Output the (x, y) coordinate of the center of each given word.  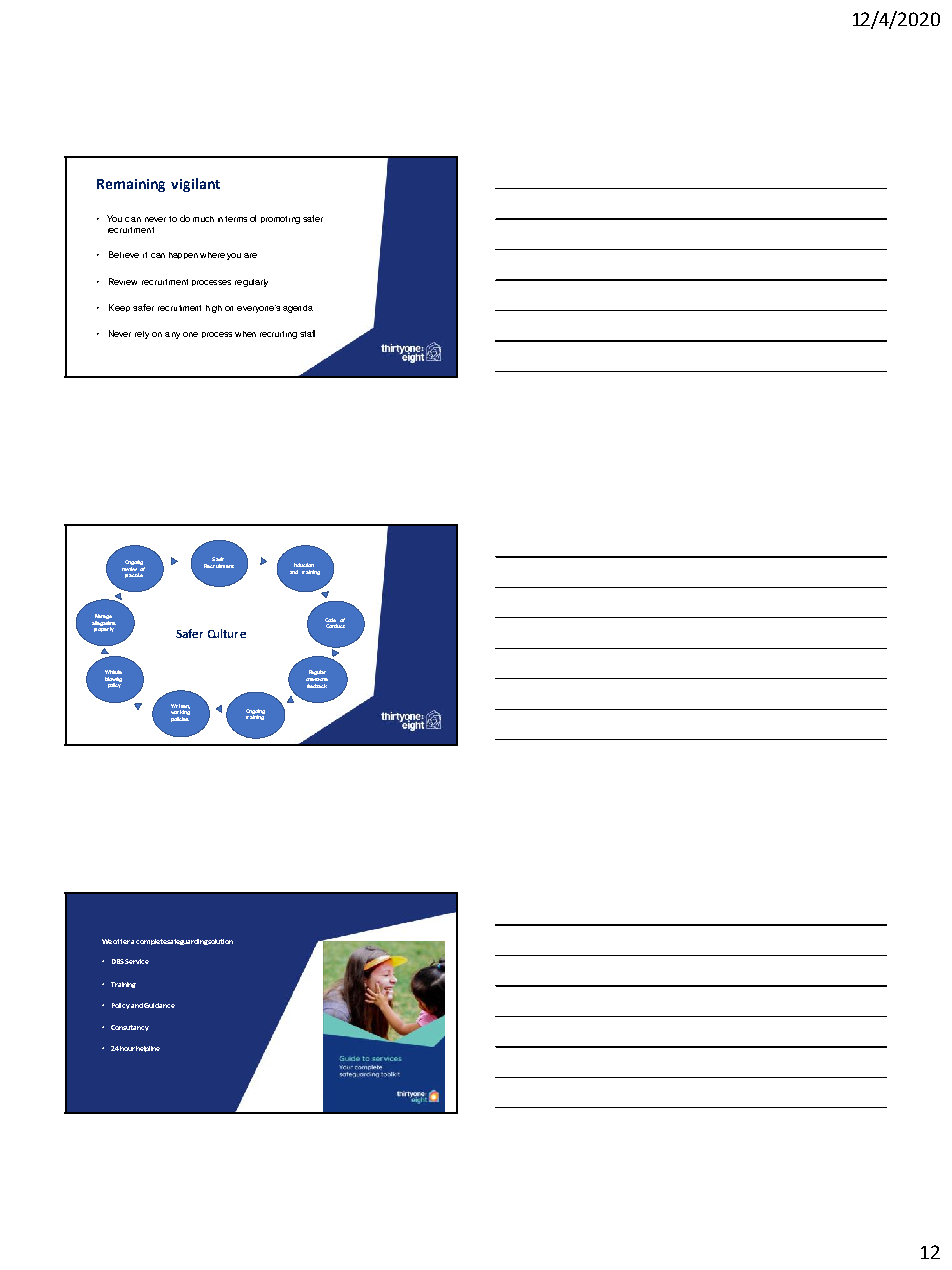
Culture (227, 633)
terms (236, 219)
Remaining (131, 185)
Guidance (159, 1005)
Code (330, 620)
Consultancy (130, 1028)
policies (180, 719)
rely (142, 335)
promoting (280, 220)
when (245, 334)
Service (137, 961)
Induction (304, 565)
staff (307, 333)
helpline (148, 1049)
